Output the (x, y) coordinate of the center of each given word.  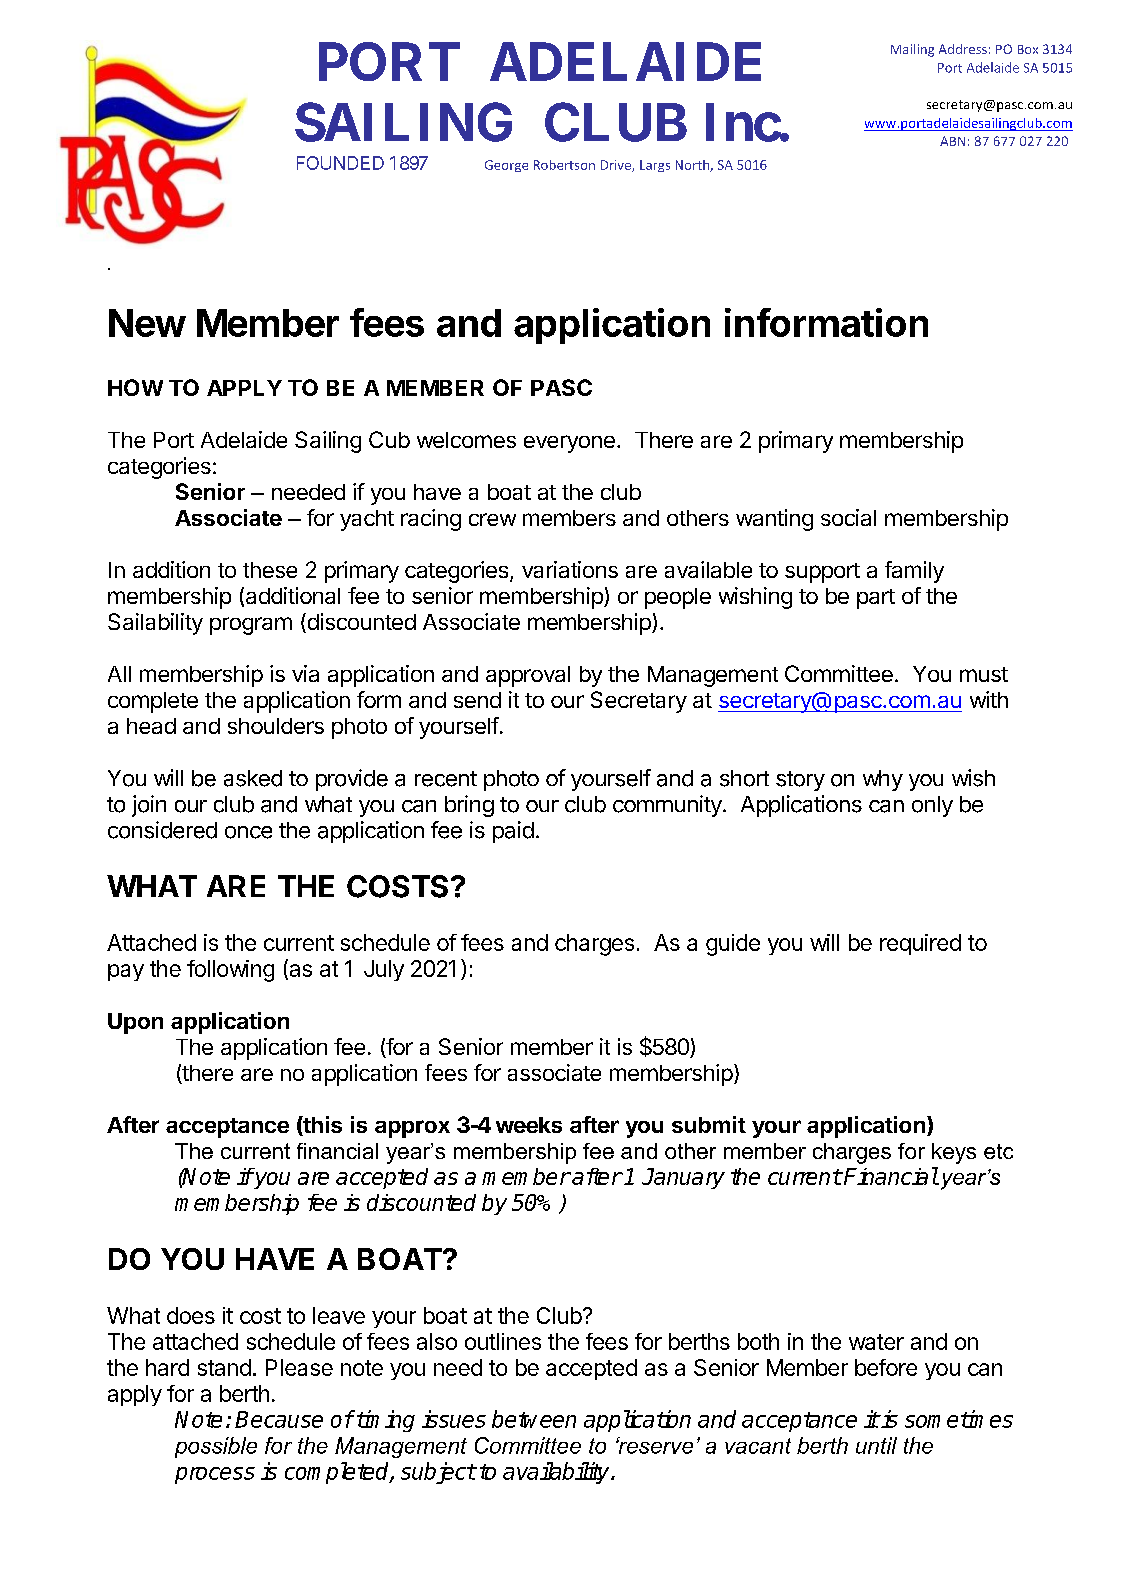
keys (954, 1153)
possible (216, 1447)
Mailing (912, 50)
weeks (529, 1125)
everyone (569, 444)
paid (513, 832)
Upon (135, 1023)
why (883, 780)
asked (253, 778)
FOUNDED (340, 163)
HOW (135, 387)
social (848, 517)
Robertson (564, 165)
